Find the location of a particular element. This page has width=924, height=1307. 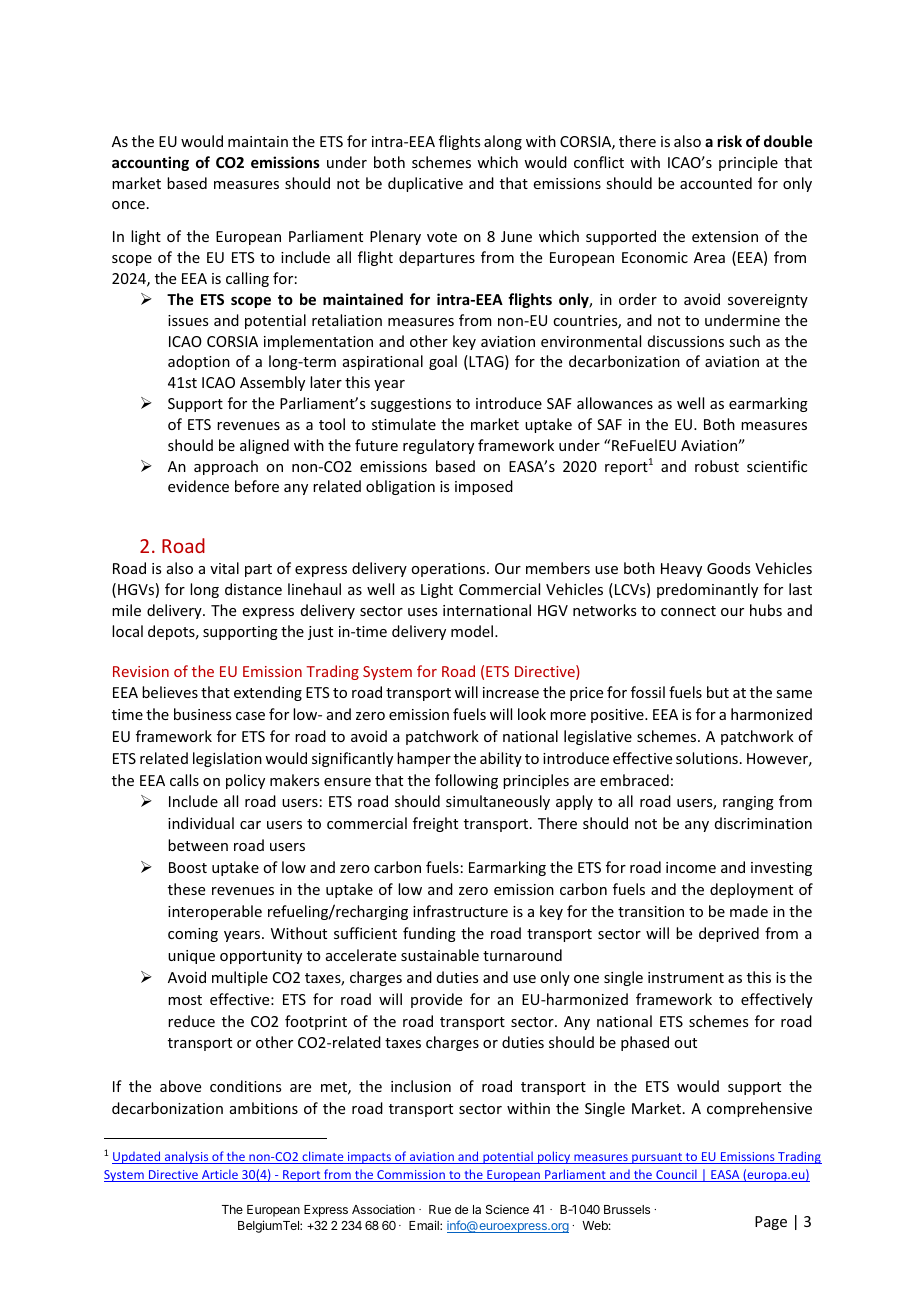

duplicative is located at coordinates (425, 184).
